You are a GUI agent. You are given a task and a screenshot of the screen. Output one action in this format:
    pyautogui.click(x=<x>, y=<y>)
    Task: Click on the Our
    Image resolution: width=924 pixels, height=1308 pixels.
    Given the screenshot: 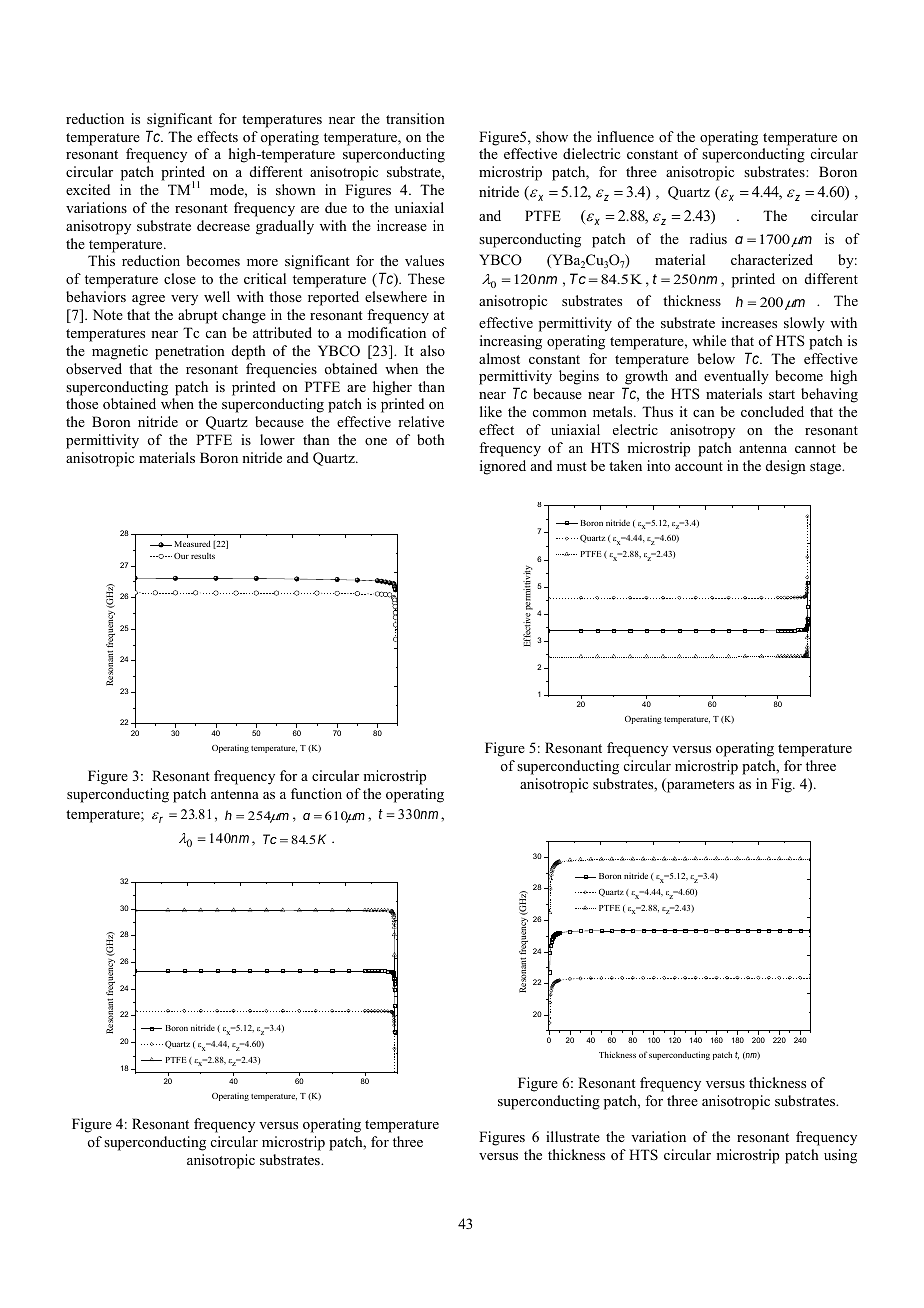 What is the action you would take?
    pyautogui.click(x=181, y=556)
